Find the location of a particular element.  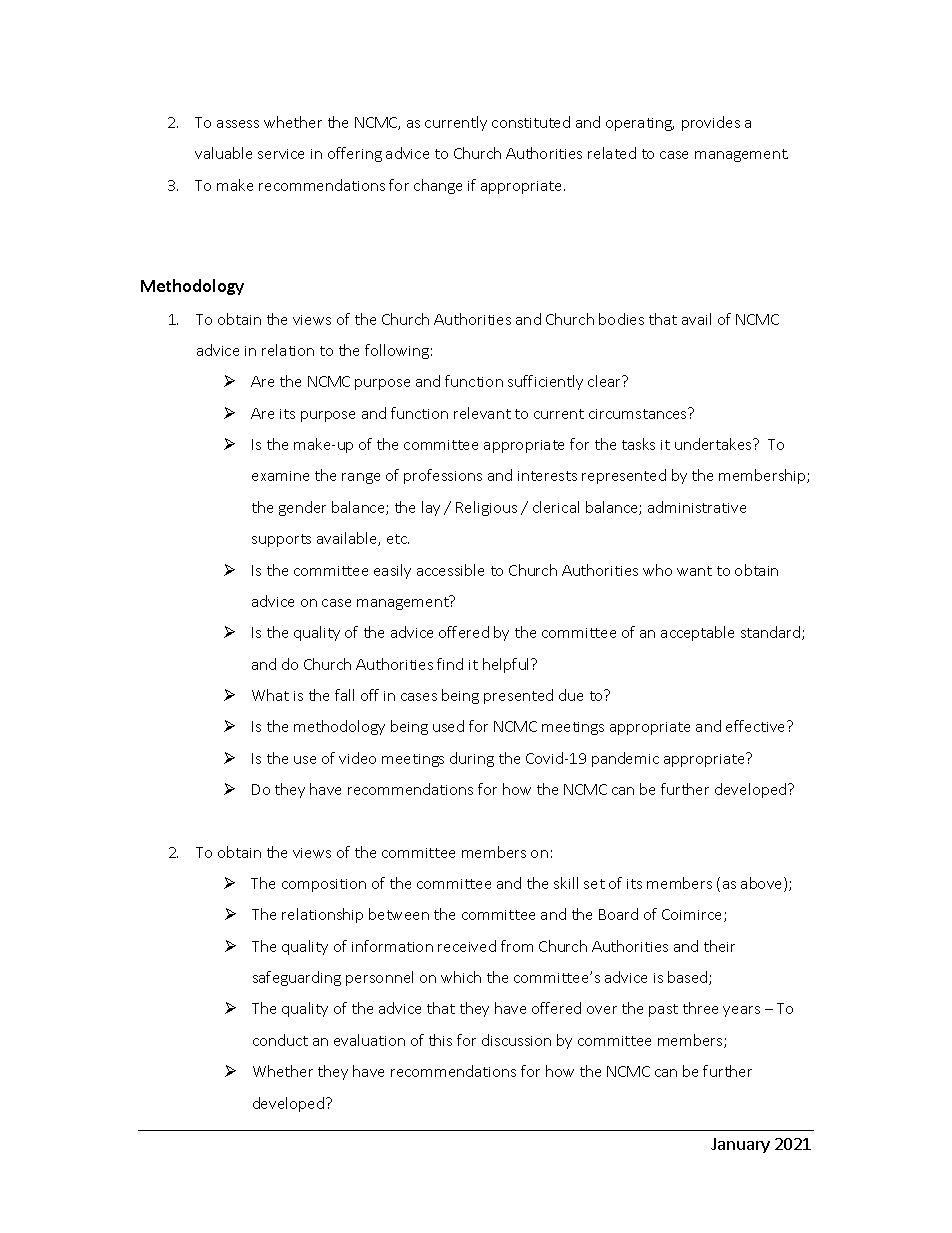

service is located at coordinates (281, 154).
